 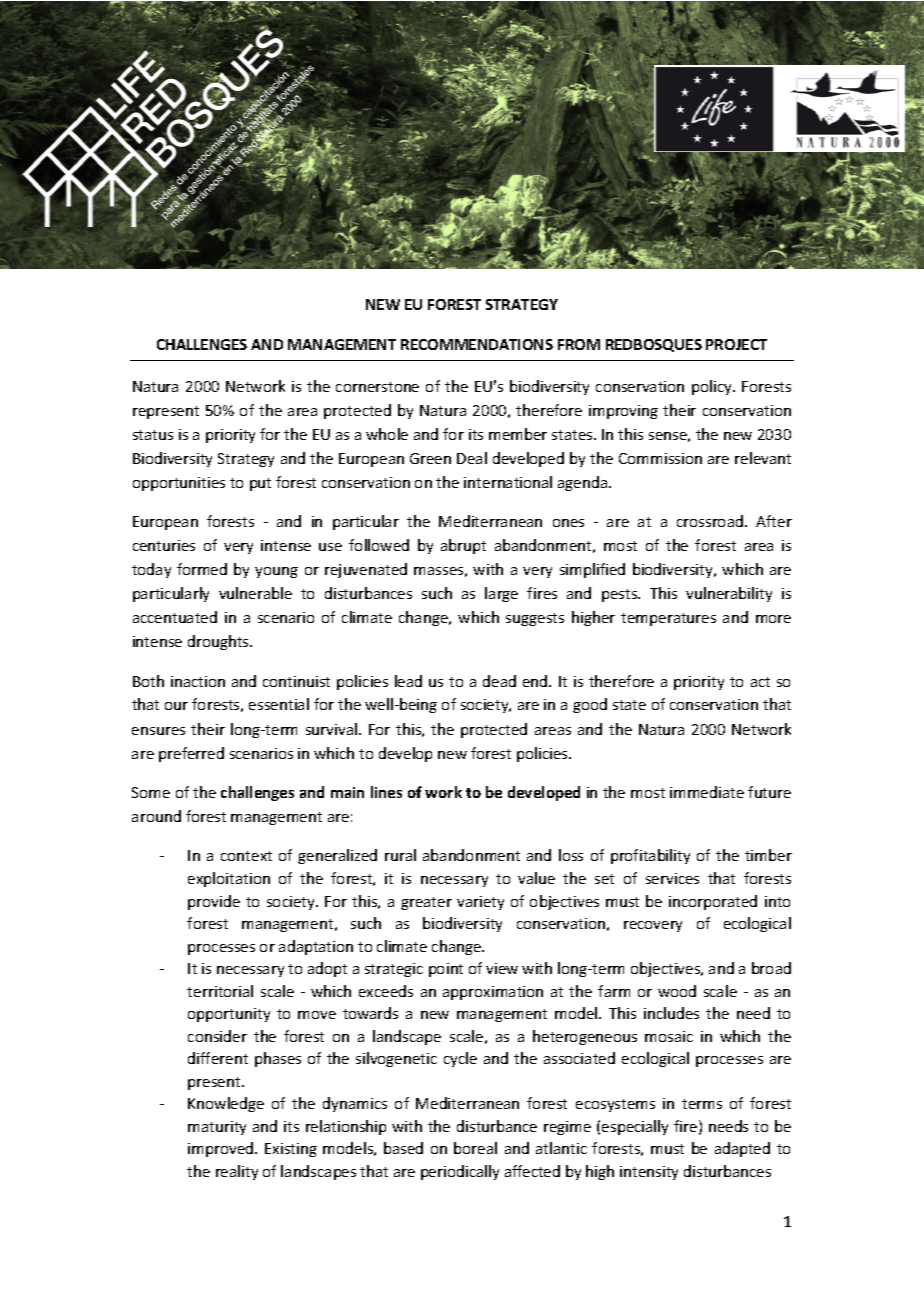 What do you see at coordinates (713, 387) in the screenshot?
I see `policy` at bounding box center [713, 387].
